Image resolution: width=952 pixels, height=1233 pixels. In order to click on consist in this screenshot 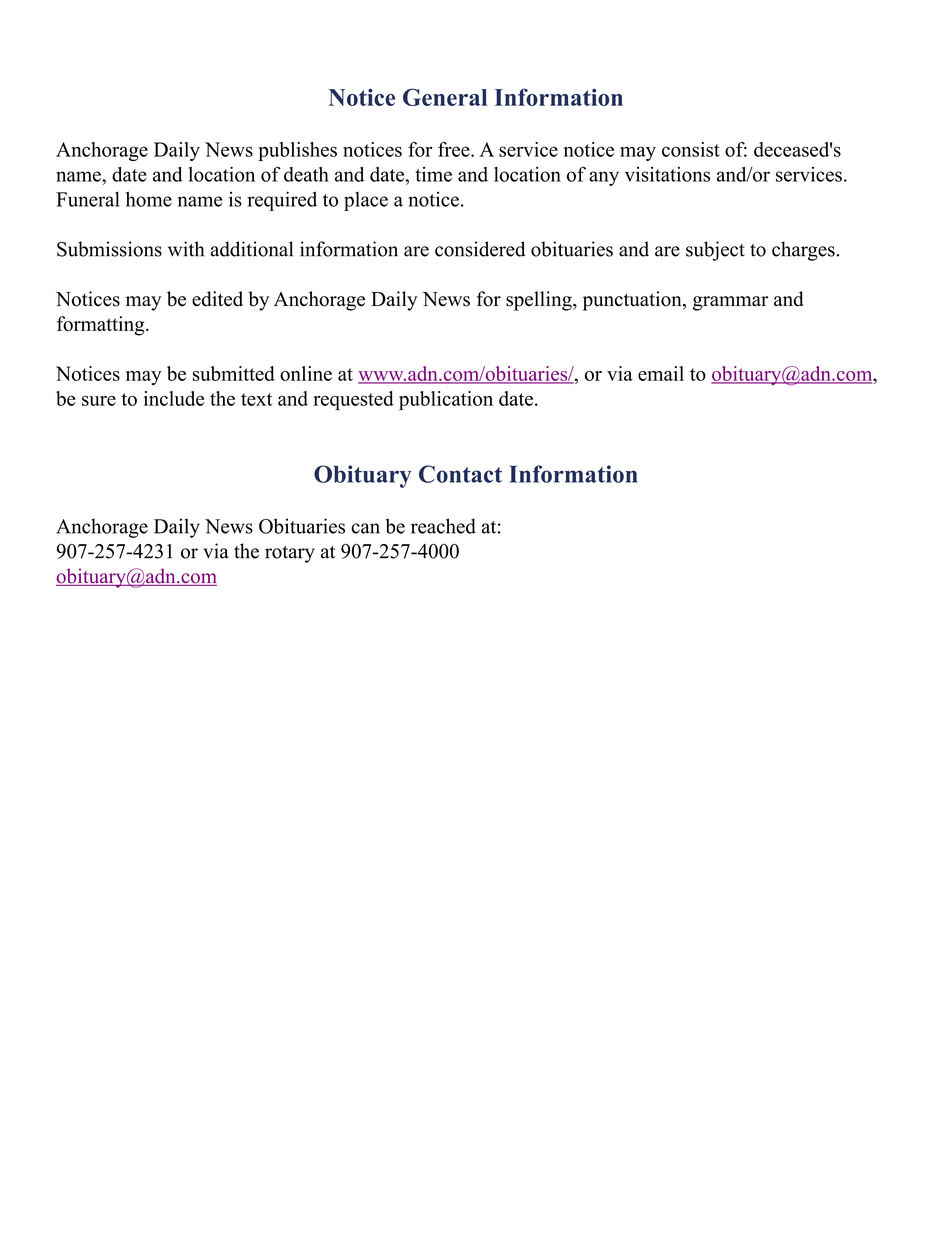, I will do `click(691, 149)`.
